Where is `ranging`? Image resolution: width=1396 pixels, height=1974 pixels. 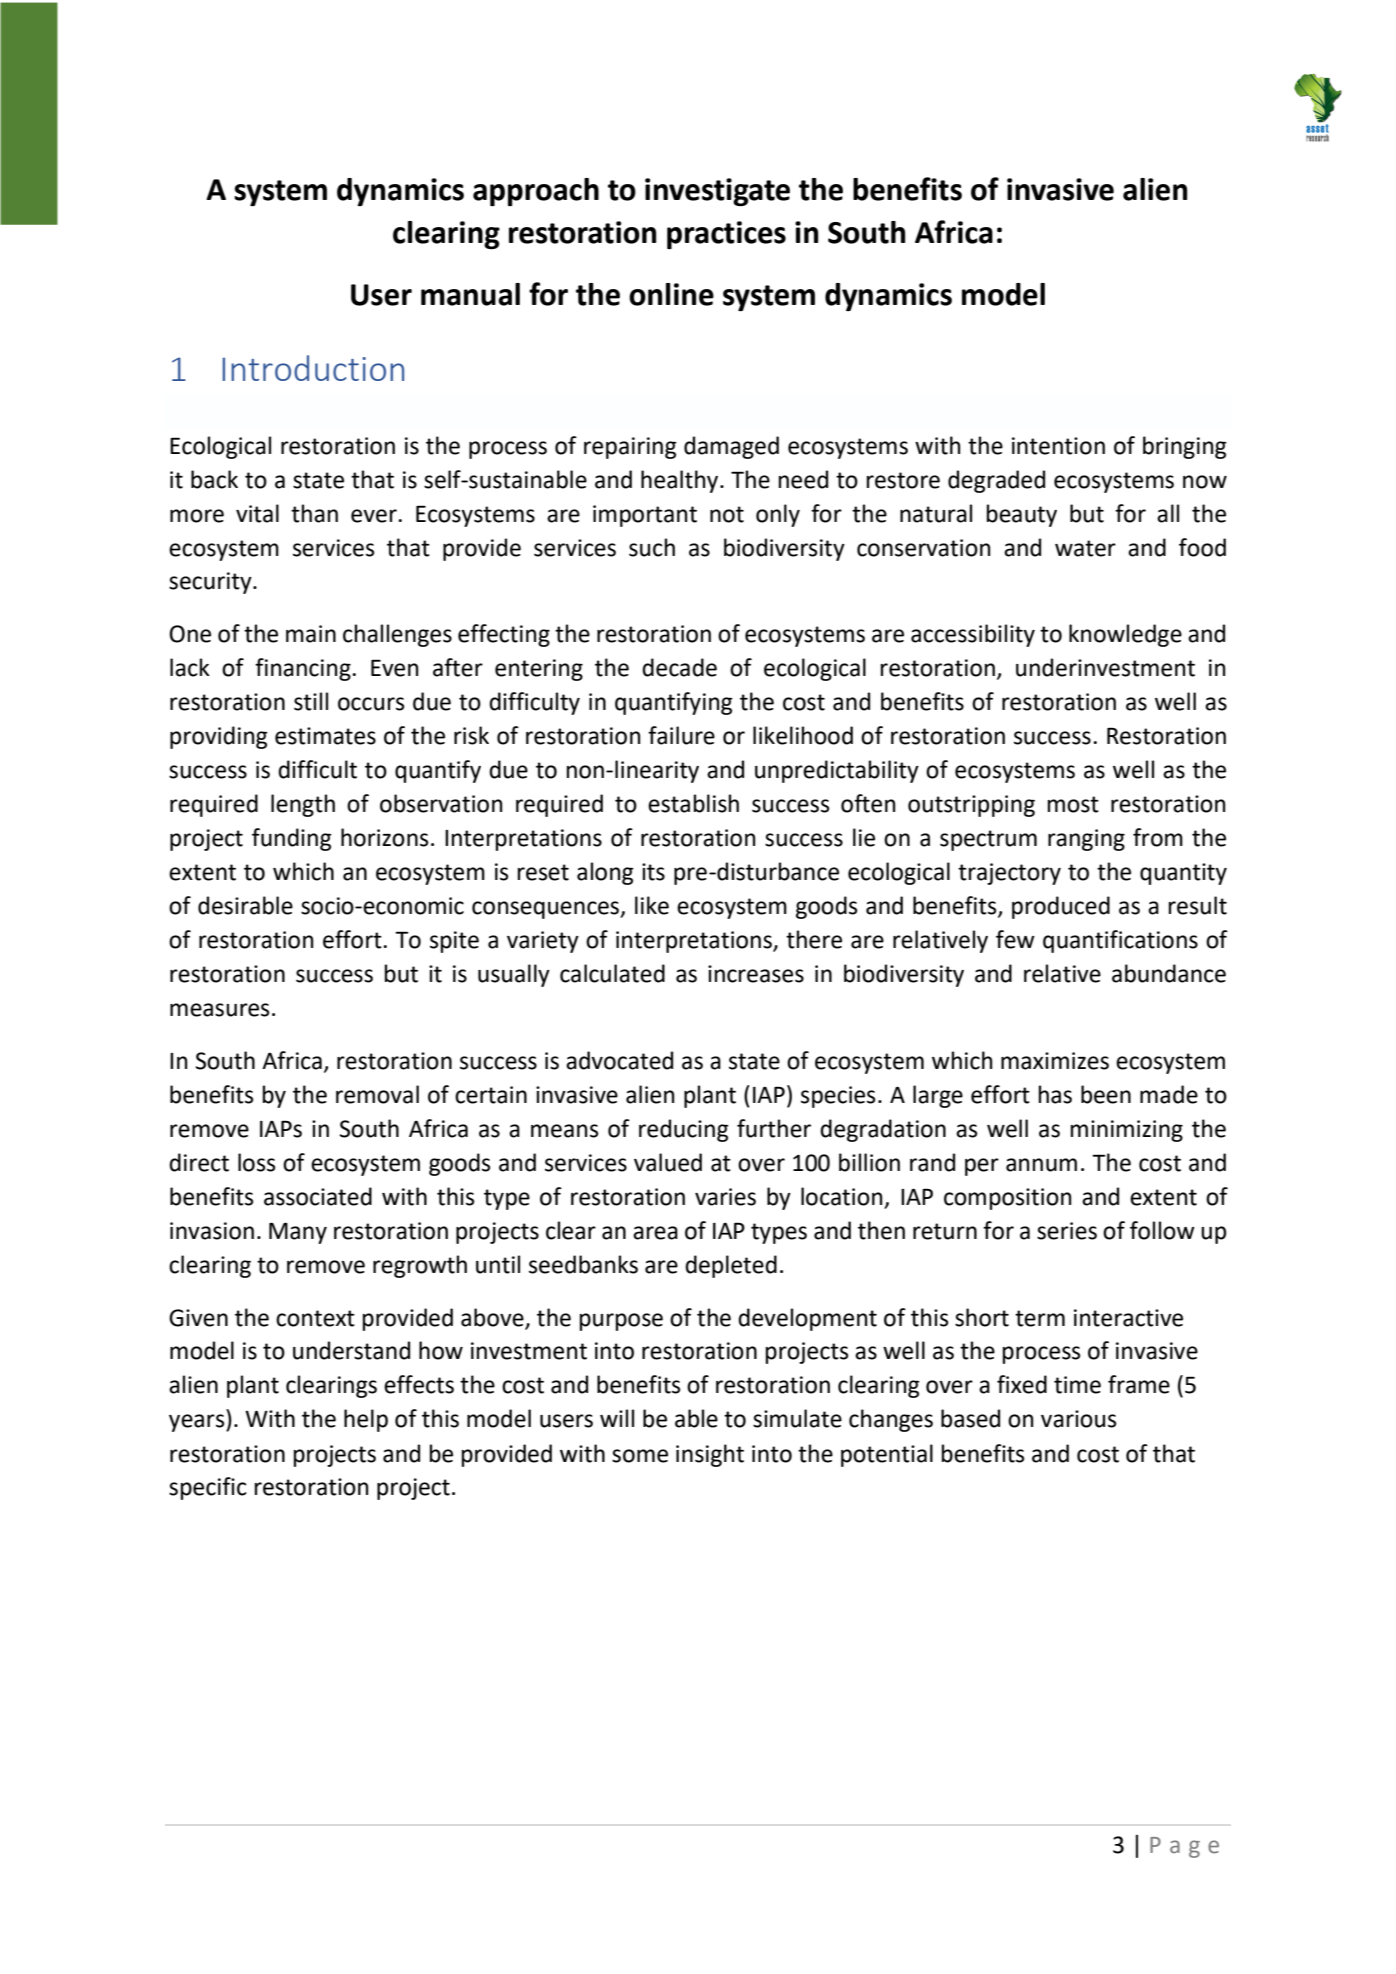 ranging is located at coordinates (1086, 840).
